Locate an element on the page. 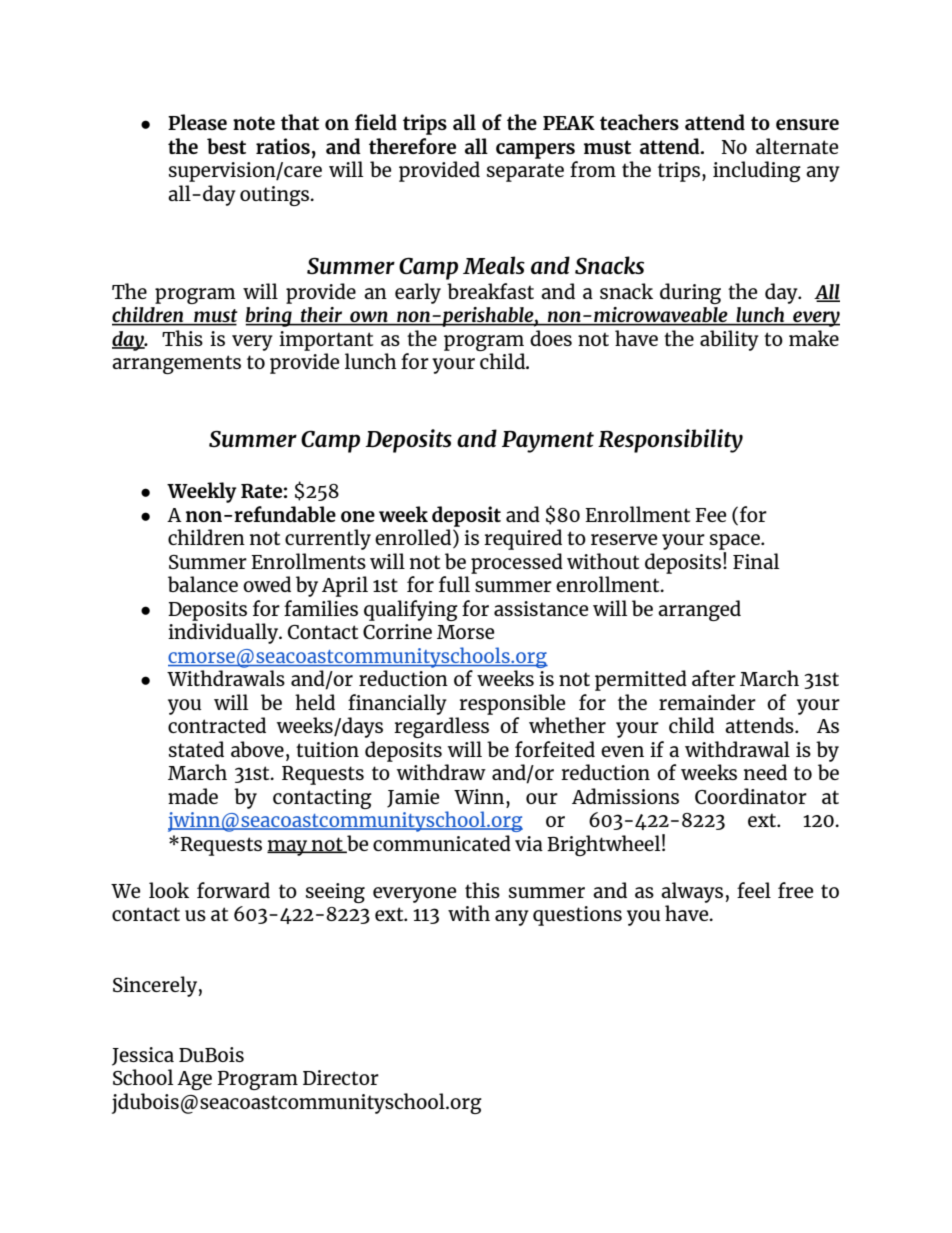  space is located at coordinates (736, 542).
